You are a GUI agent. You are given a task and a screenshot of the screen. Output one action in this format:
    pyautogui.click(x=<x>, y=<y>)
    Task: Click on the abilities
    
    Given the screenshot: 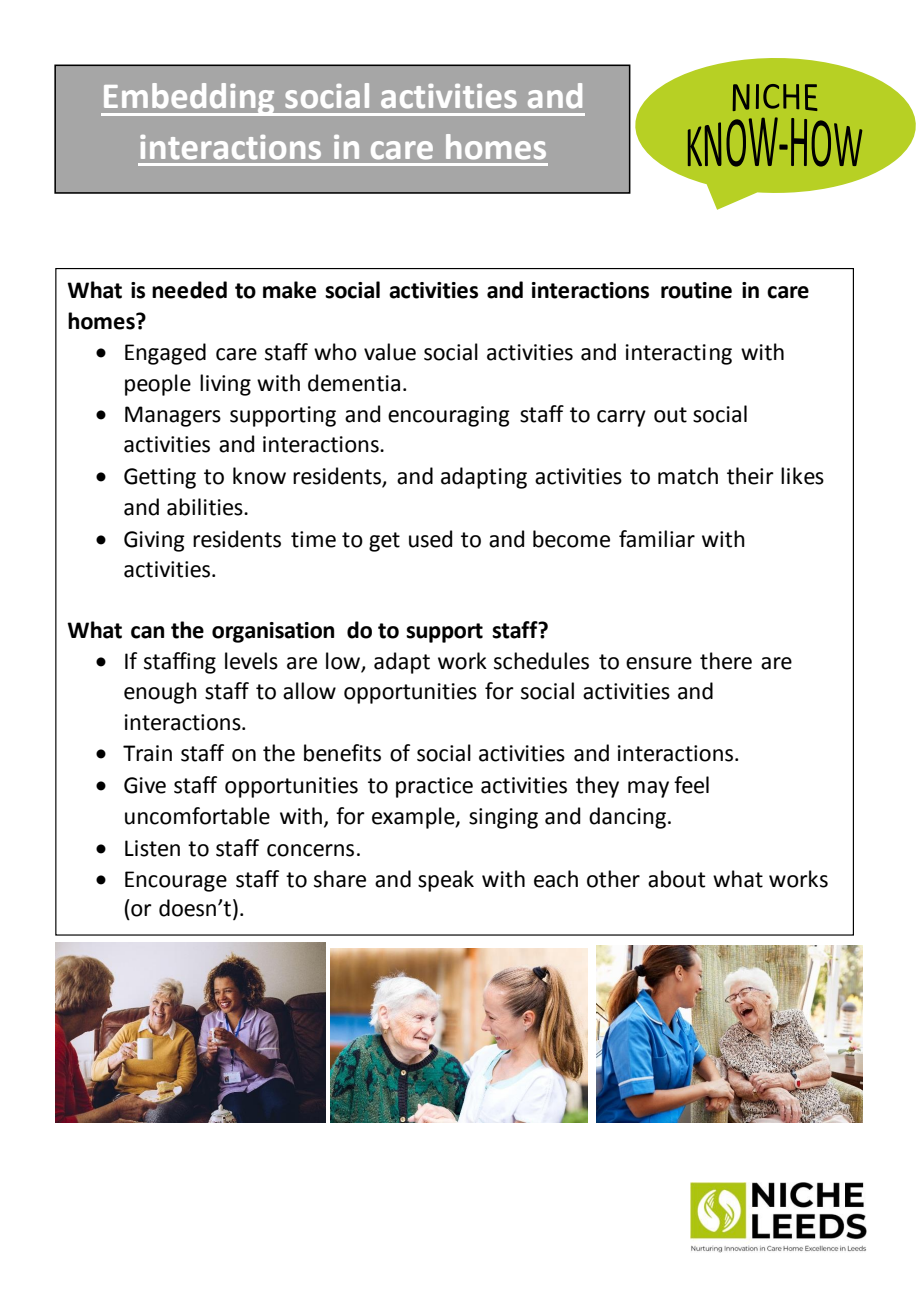 What is the action you would take?
    pyautogui.click(x=206, y=507)
